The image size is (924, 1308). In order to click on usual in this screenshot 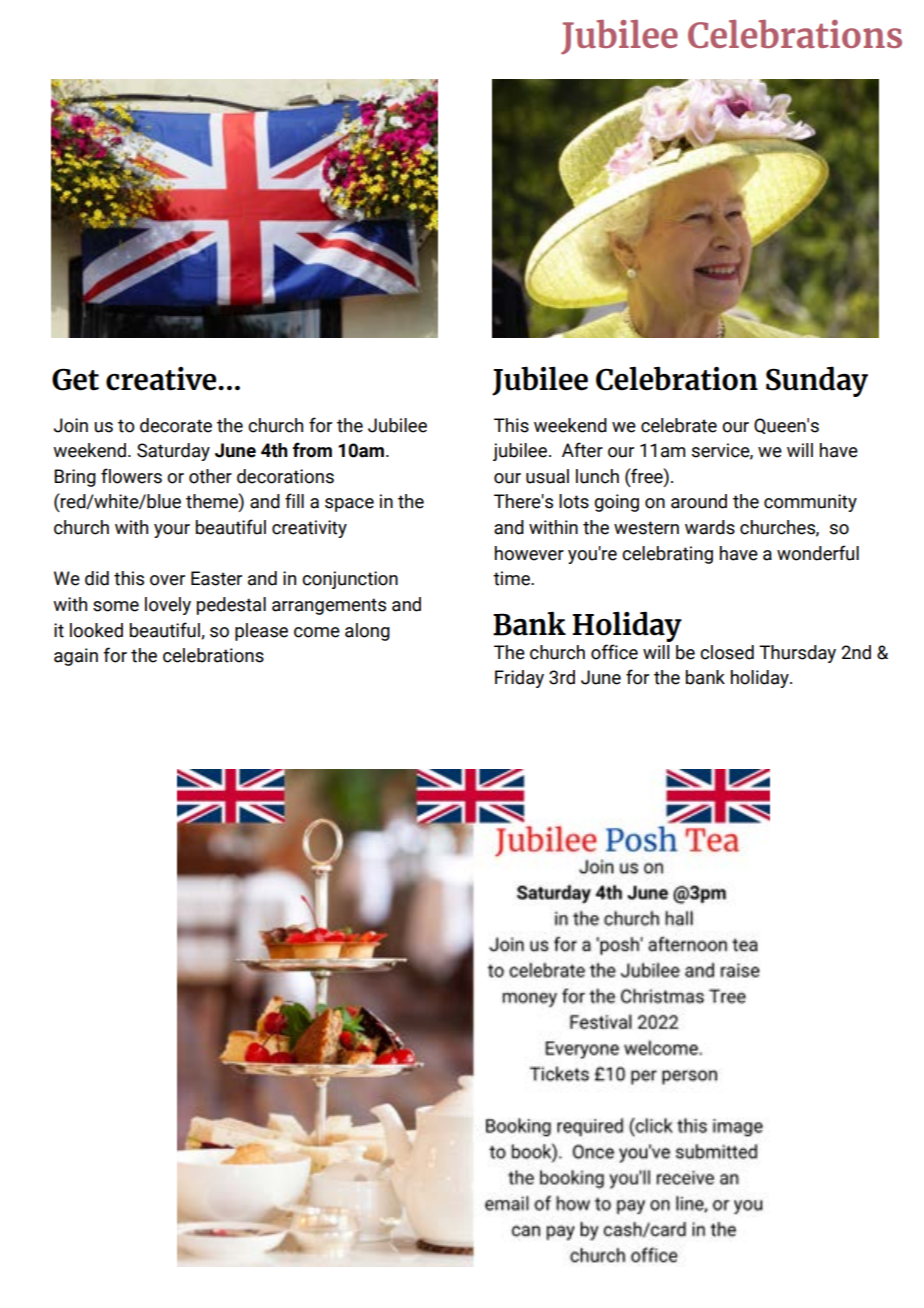, I will do `click(547, 476)`.
